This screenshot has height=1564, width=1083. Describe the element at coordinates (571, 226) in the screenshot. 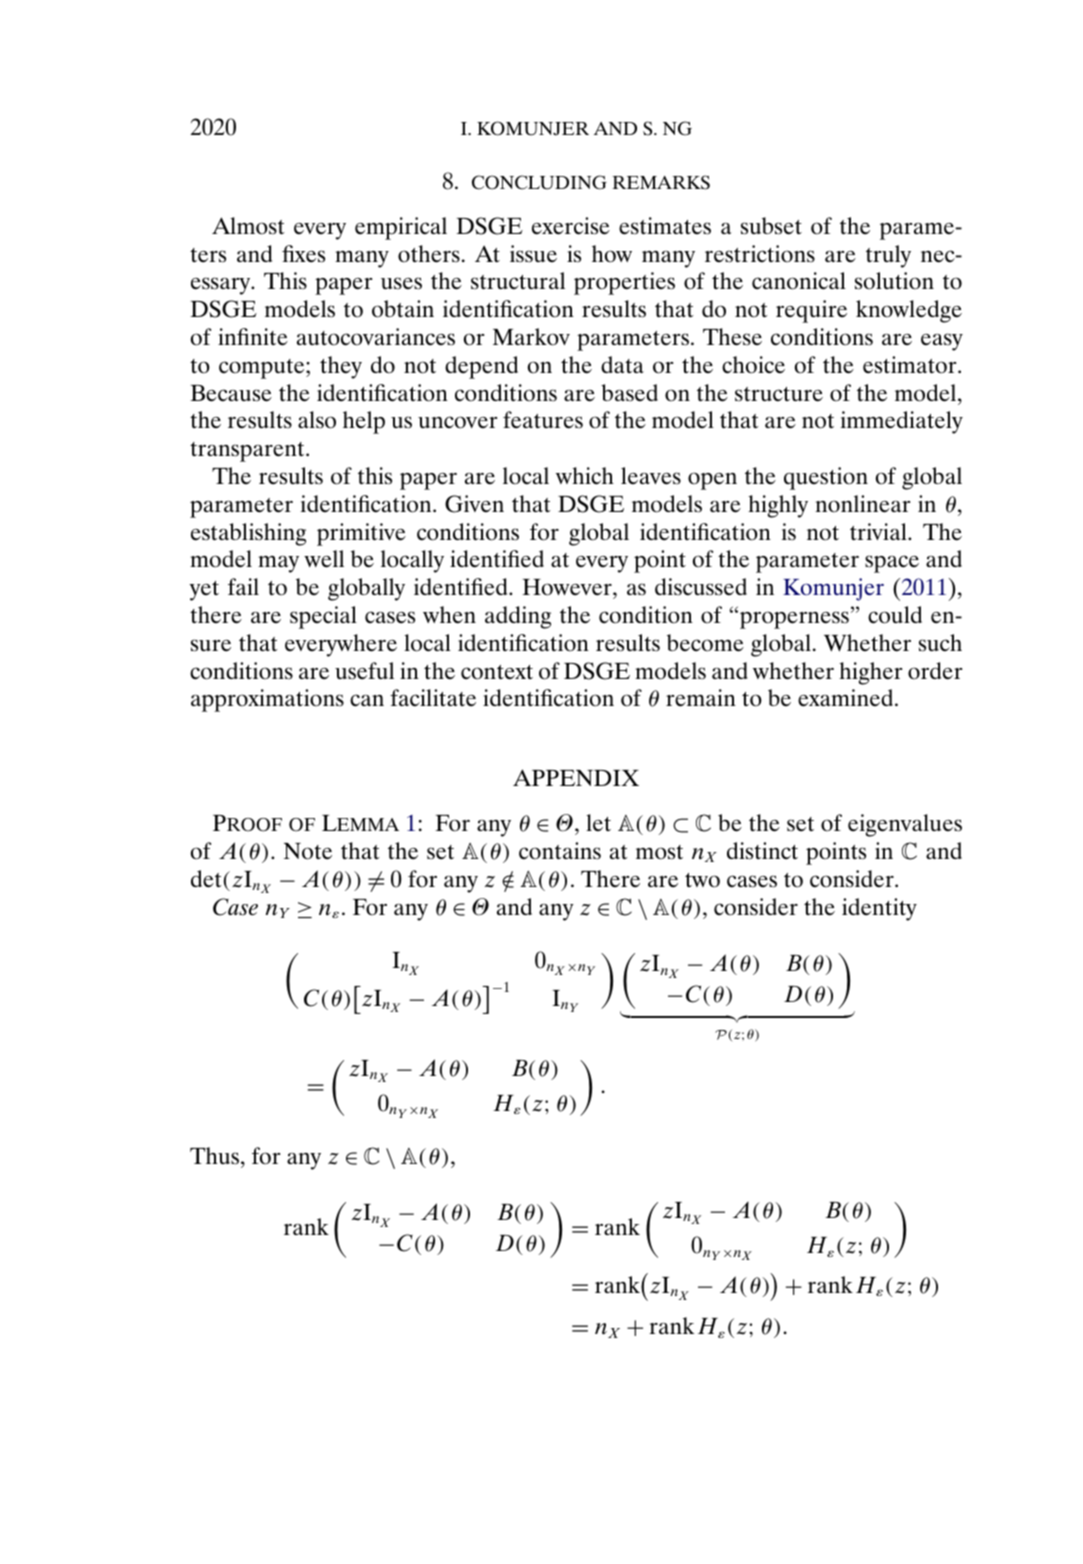

I see `exercise` at that location.
